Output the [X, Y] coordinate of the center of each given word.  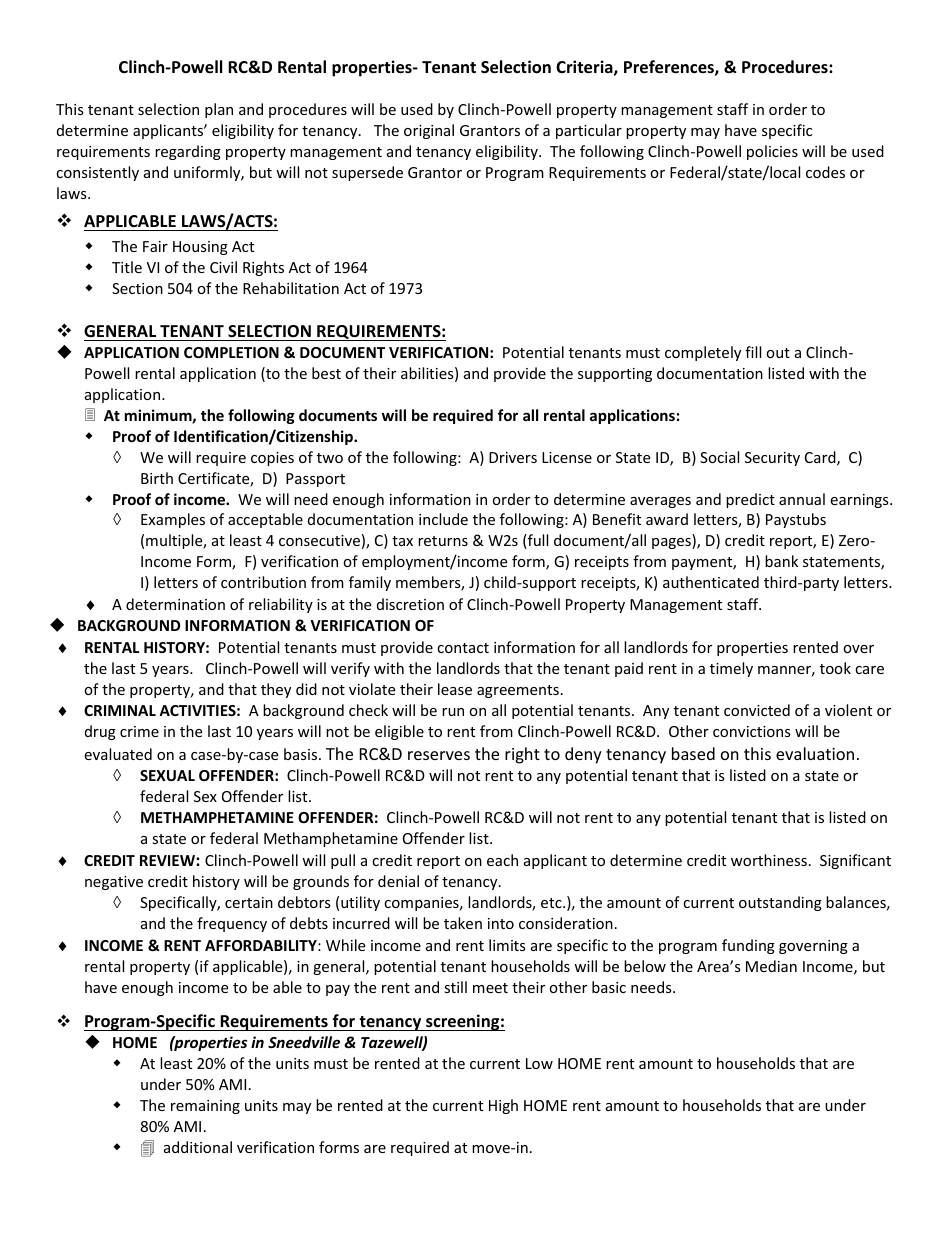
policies [772, 152]
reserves [439, 755]
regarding [188, 152]
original [429, 131]
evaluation [815, 753]
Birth [157, 478]
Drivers [513, 457]
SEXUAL [167, 775]
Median [771, 966]
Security [772, 459]
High [503, 1106]
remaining [205, 1107]
